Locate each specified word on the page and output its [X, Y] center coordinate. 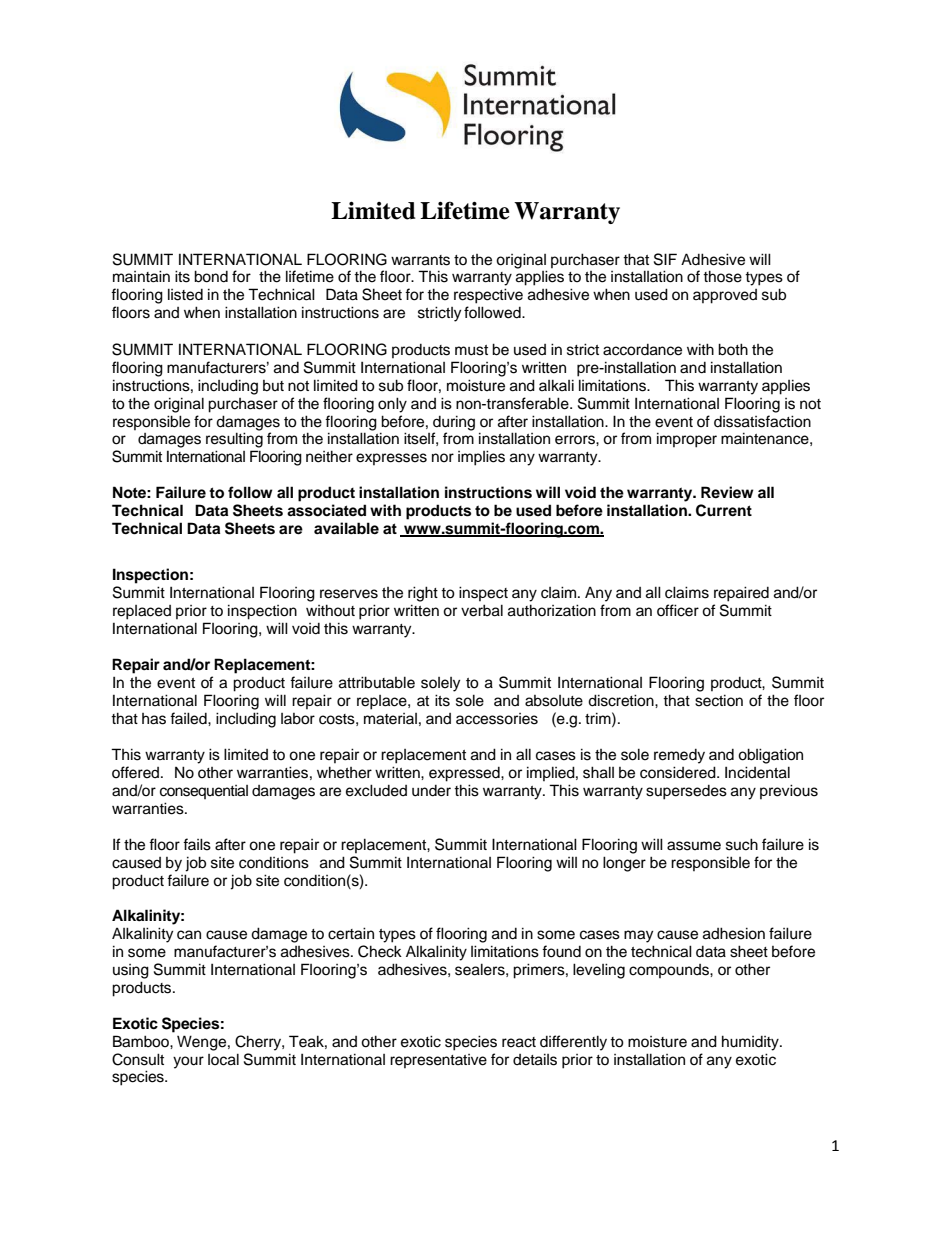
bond [211, 276]
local [223, 1059]
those [722, 276]
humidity [751, 1043]
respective [488, 296]
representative [438, 1061]
